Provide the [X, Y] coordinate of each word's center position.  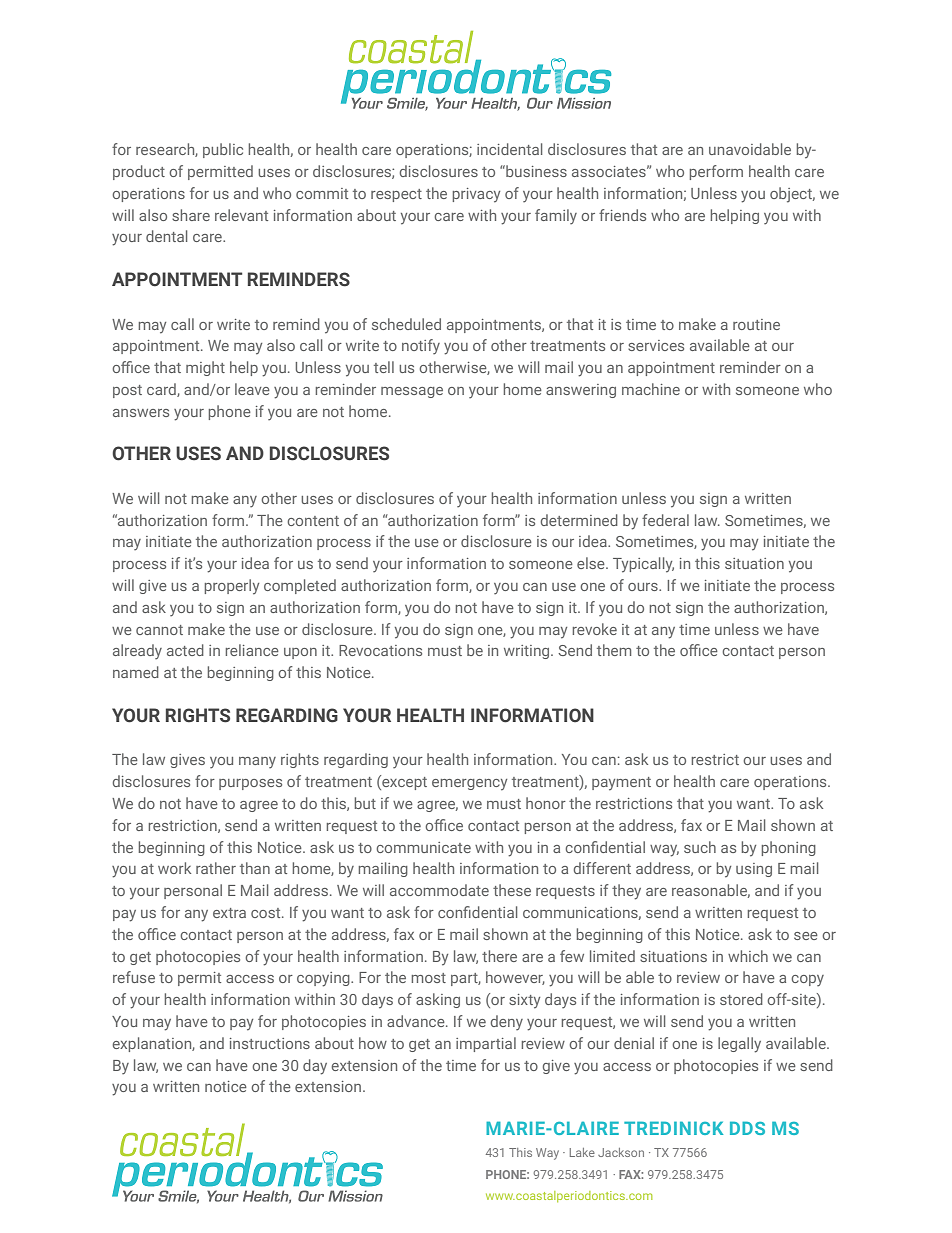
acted [185, 650]
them [614, 650]
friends [622, 215]
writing [528, 652]
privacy [476, 195]
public [223, 150]
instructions [270, 1043]
